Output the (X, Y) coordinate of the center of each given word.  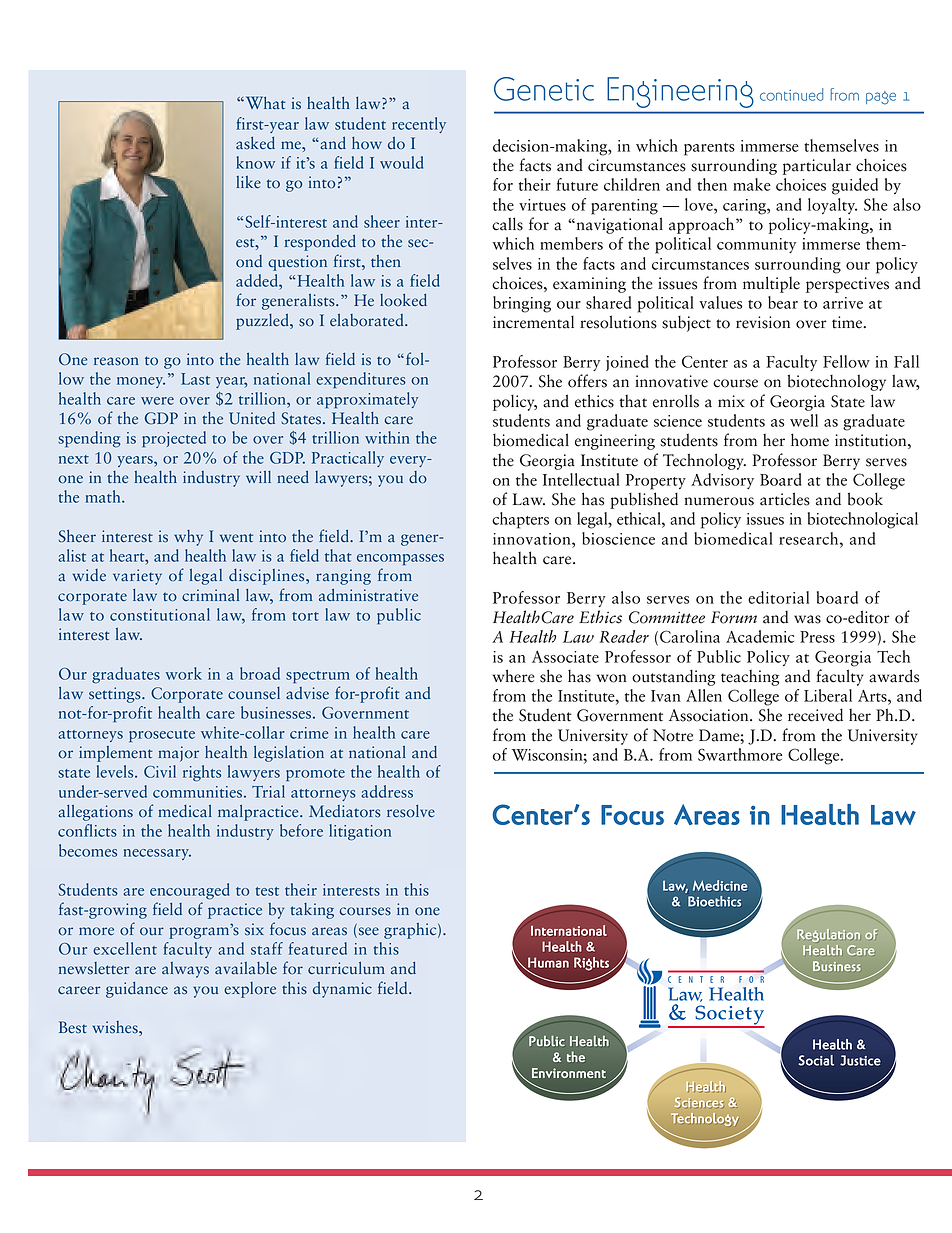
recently (419, 125)
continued (791, 94)
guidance (137, 990)
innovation (533, 539)
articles (785, 499)
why (188, 538)
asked (255, 143)
